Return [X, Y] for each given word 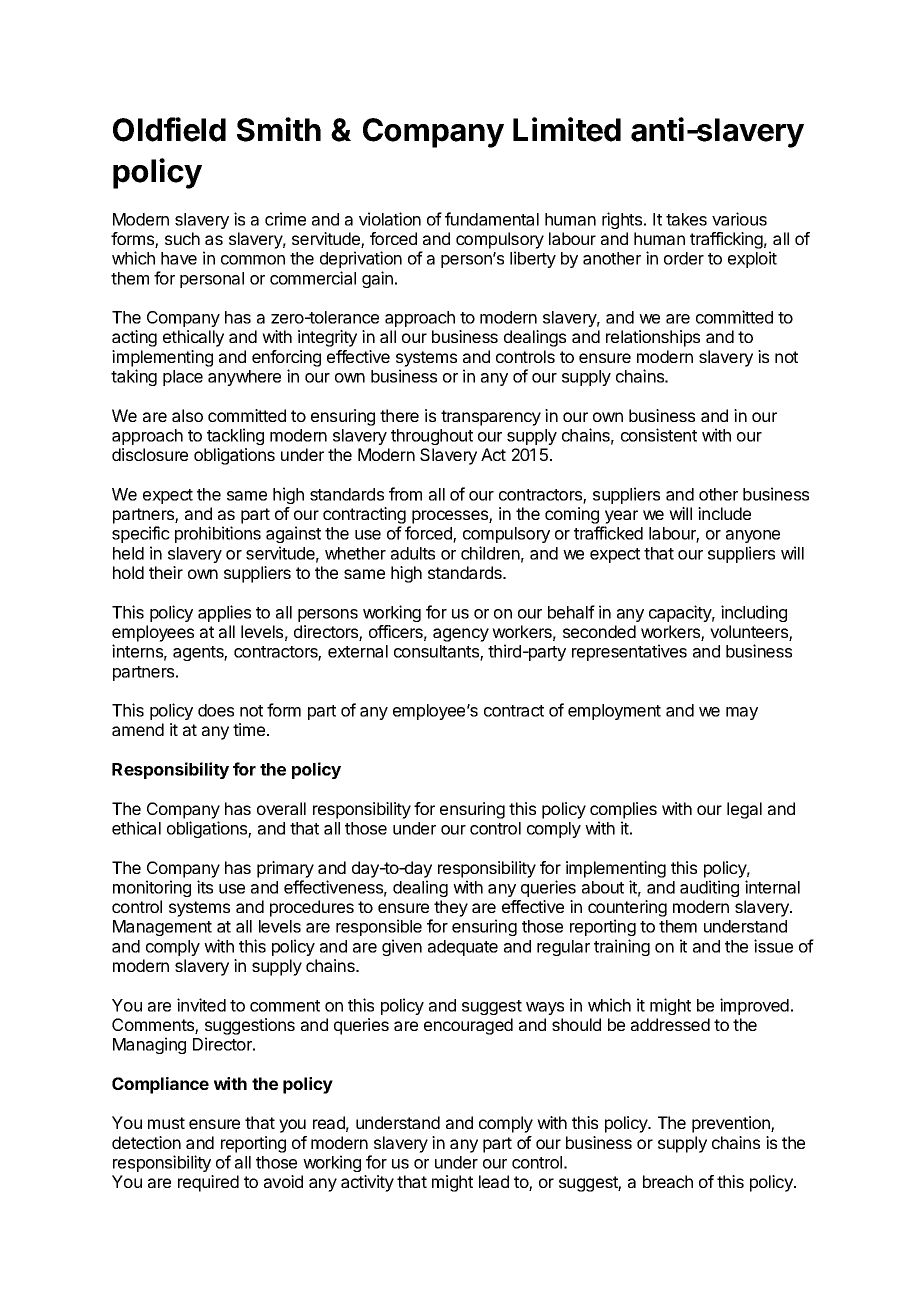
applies [224, 613]
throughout [432, 437]
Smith [279, 129]
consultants [437, 652]
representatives [629, 652]
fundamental [492, 219]
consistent [659, 435]
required [208, 1183]
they [451, 908]
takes [686, 219]
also [187, 415]
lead [494, 1181]
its [205, 887]
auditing [709, 888]
